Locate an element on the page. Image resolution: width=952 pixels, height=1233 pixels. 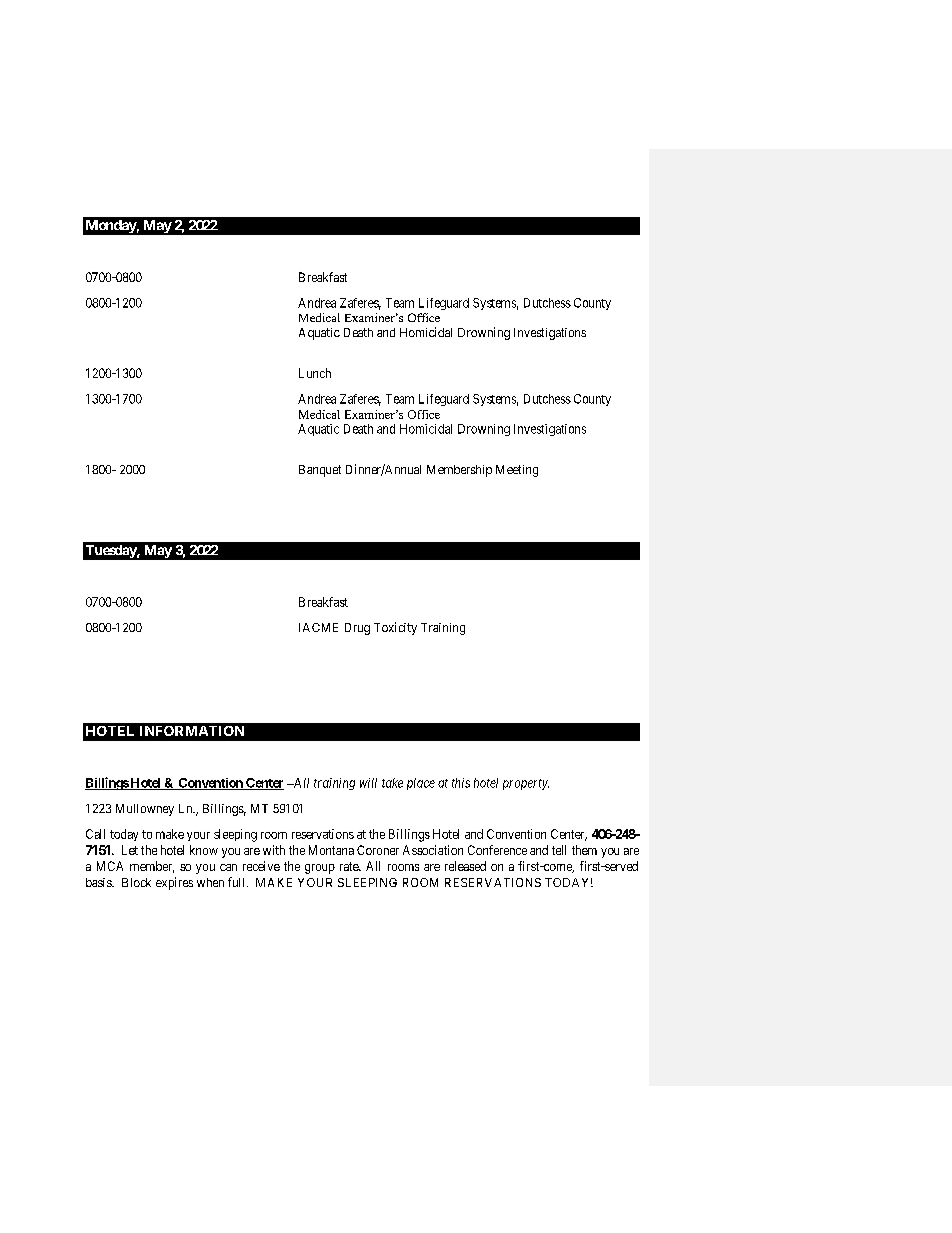
Lunch is located at coordinates (315, 373).
